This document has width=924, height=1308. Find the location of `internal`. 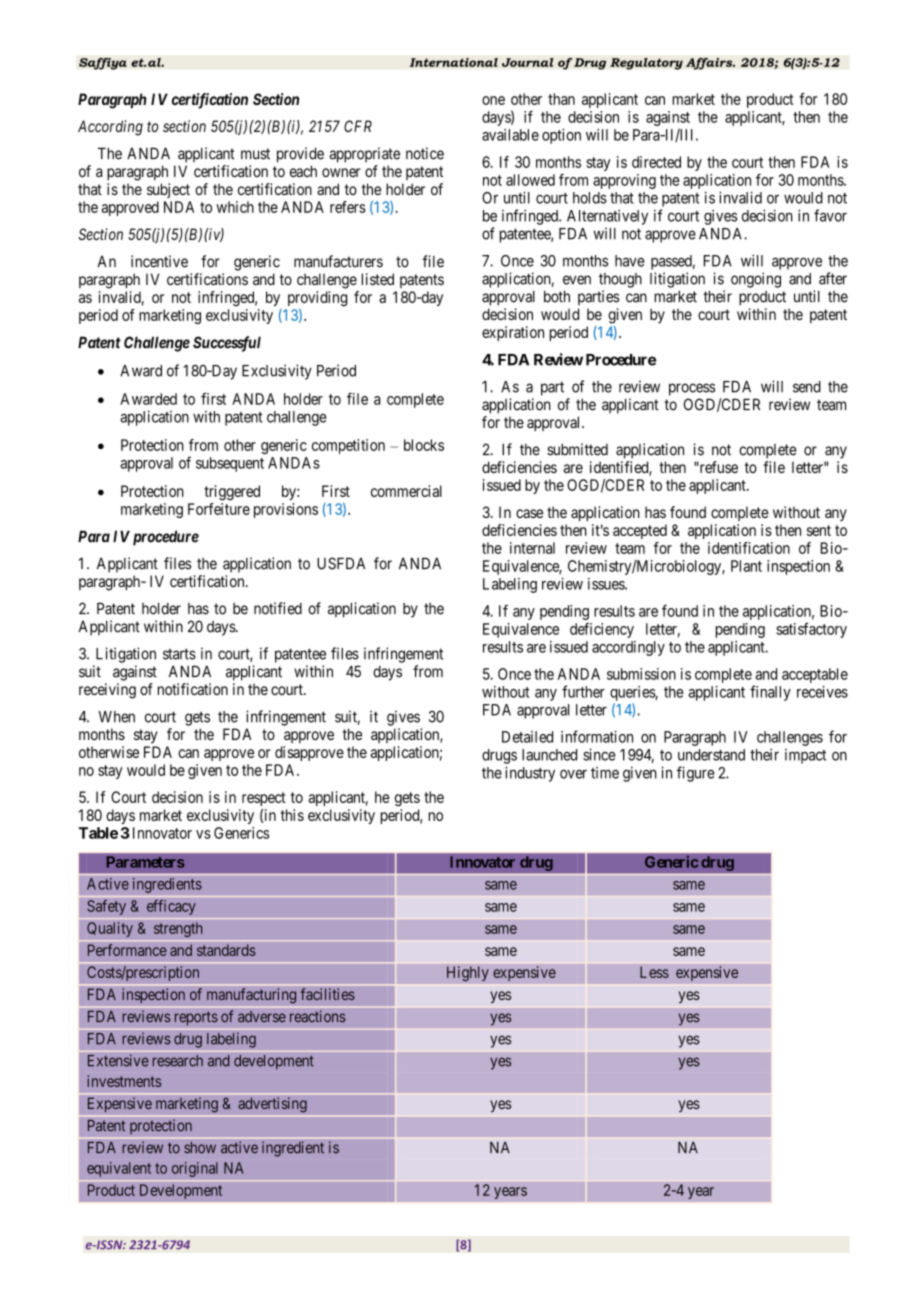

internal is located at coordinates (532, 548).
